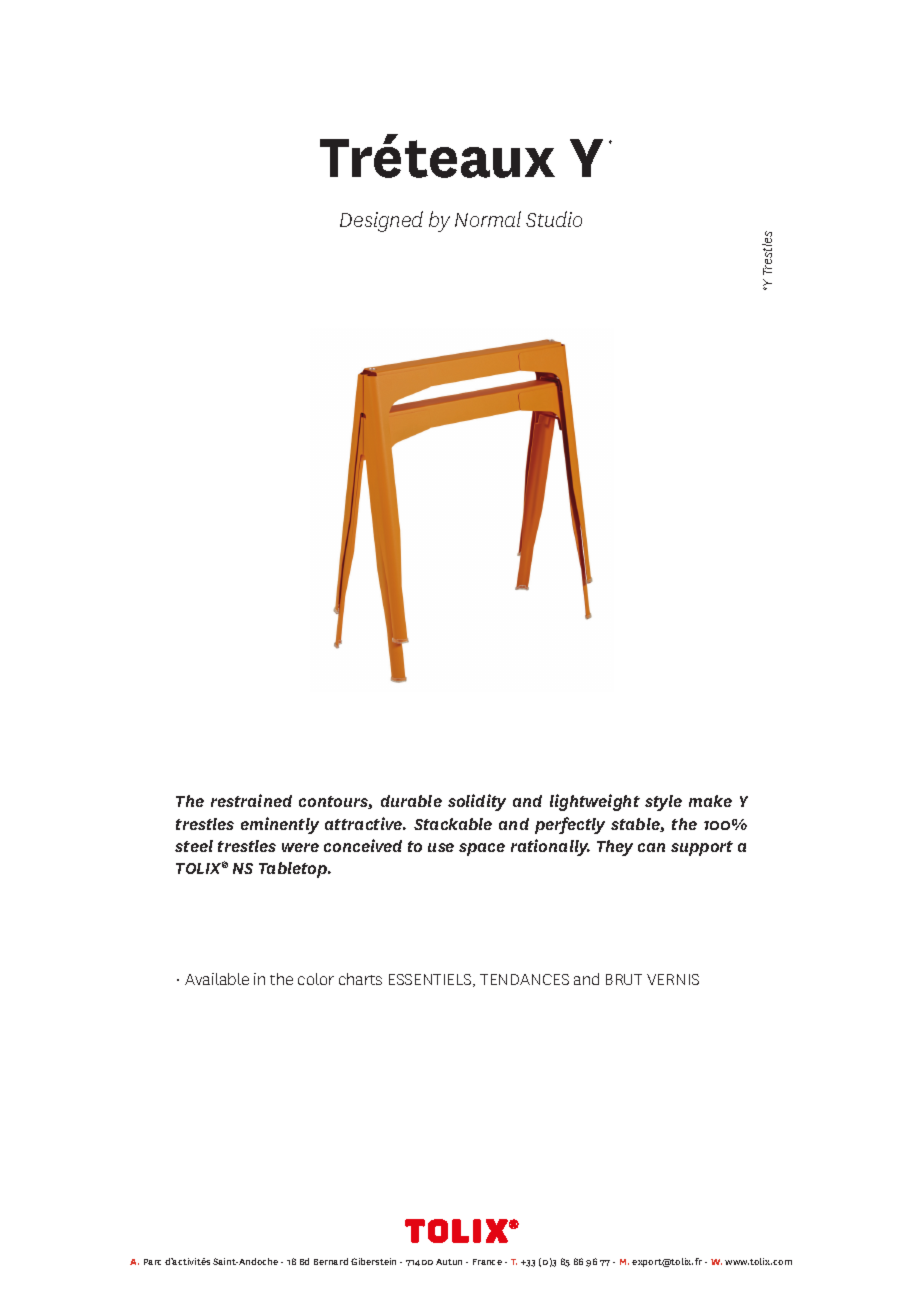 This page has width=924, height=1308. I want to click on Parc, so click(152, 1262).
